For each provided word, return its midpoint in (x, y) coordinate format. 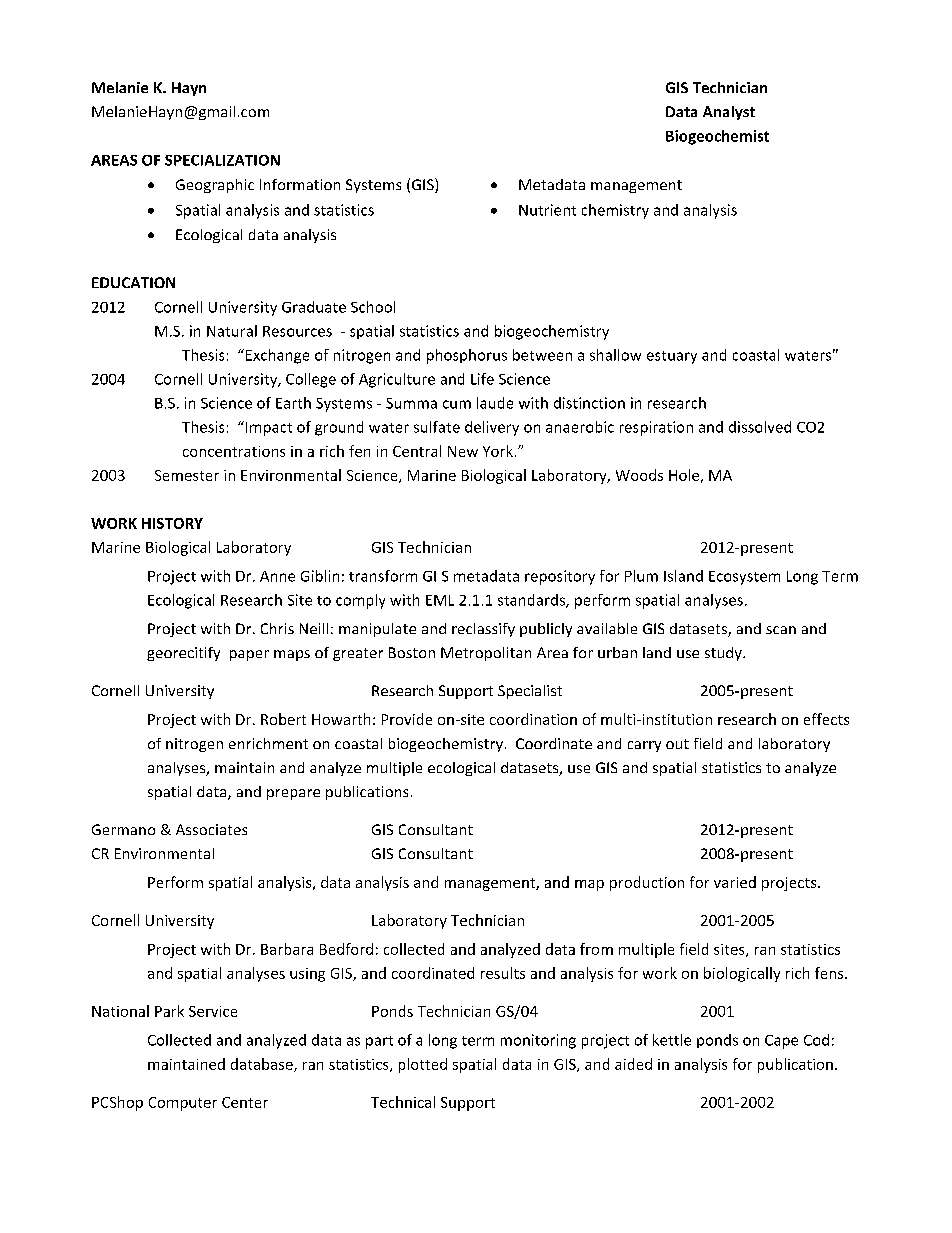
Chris (277, 628)
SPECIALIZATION (222, 160)
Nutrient (547, 210)
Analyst (729, 113)
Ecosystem (744, 578)
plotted (423, 1065)
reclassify (483, 630)
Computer (183, 1104)
